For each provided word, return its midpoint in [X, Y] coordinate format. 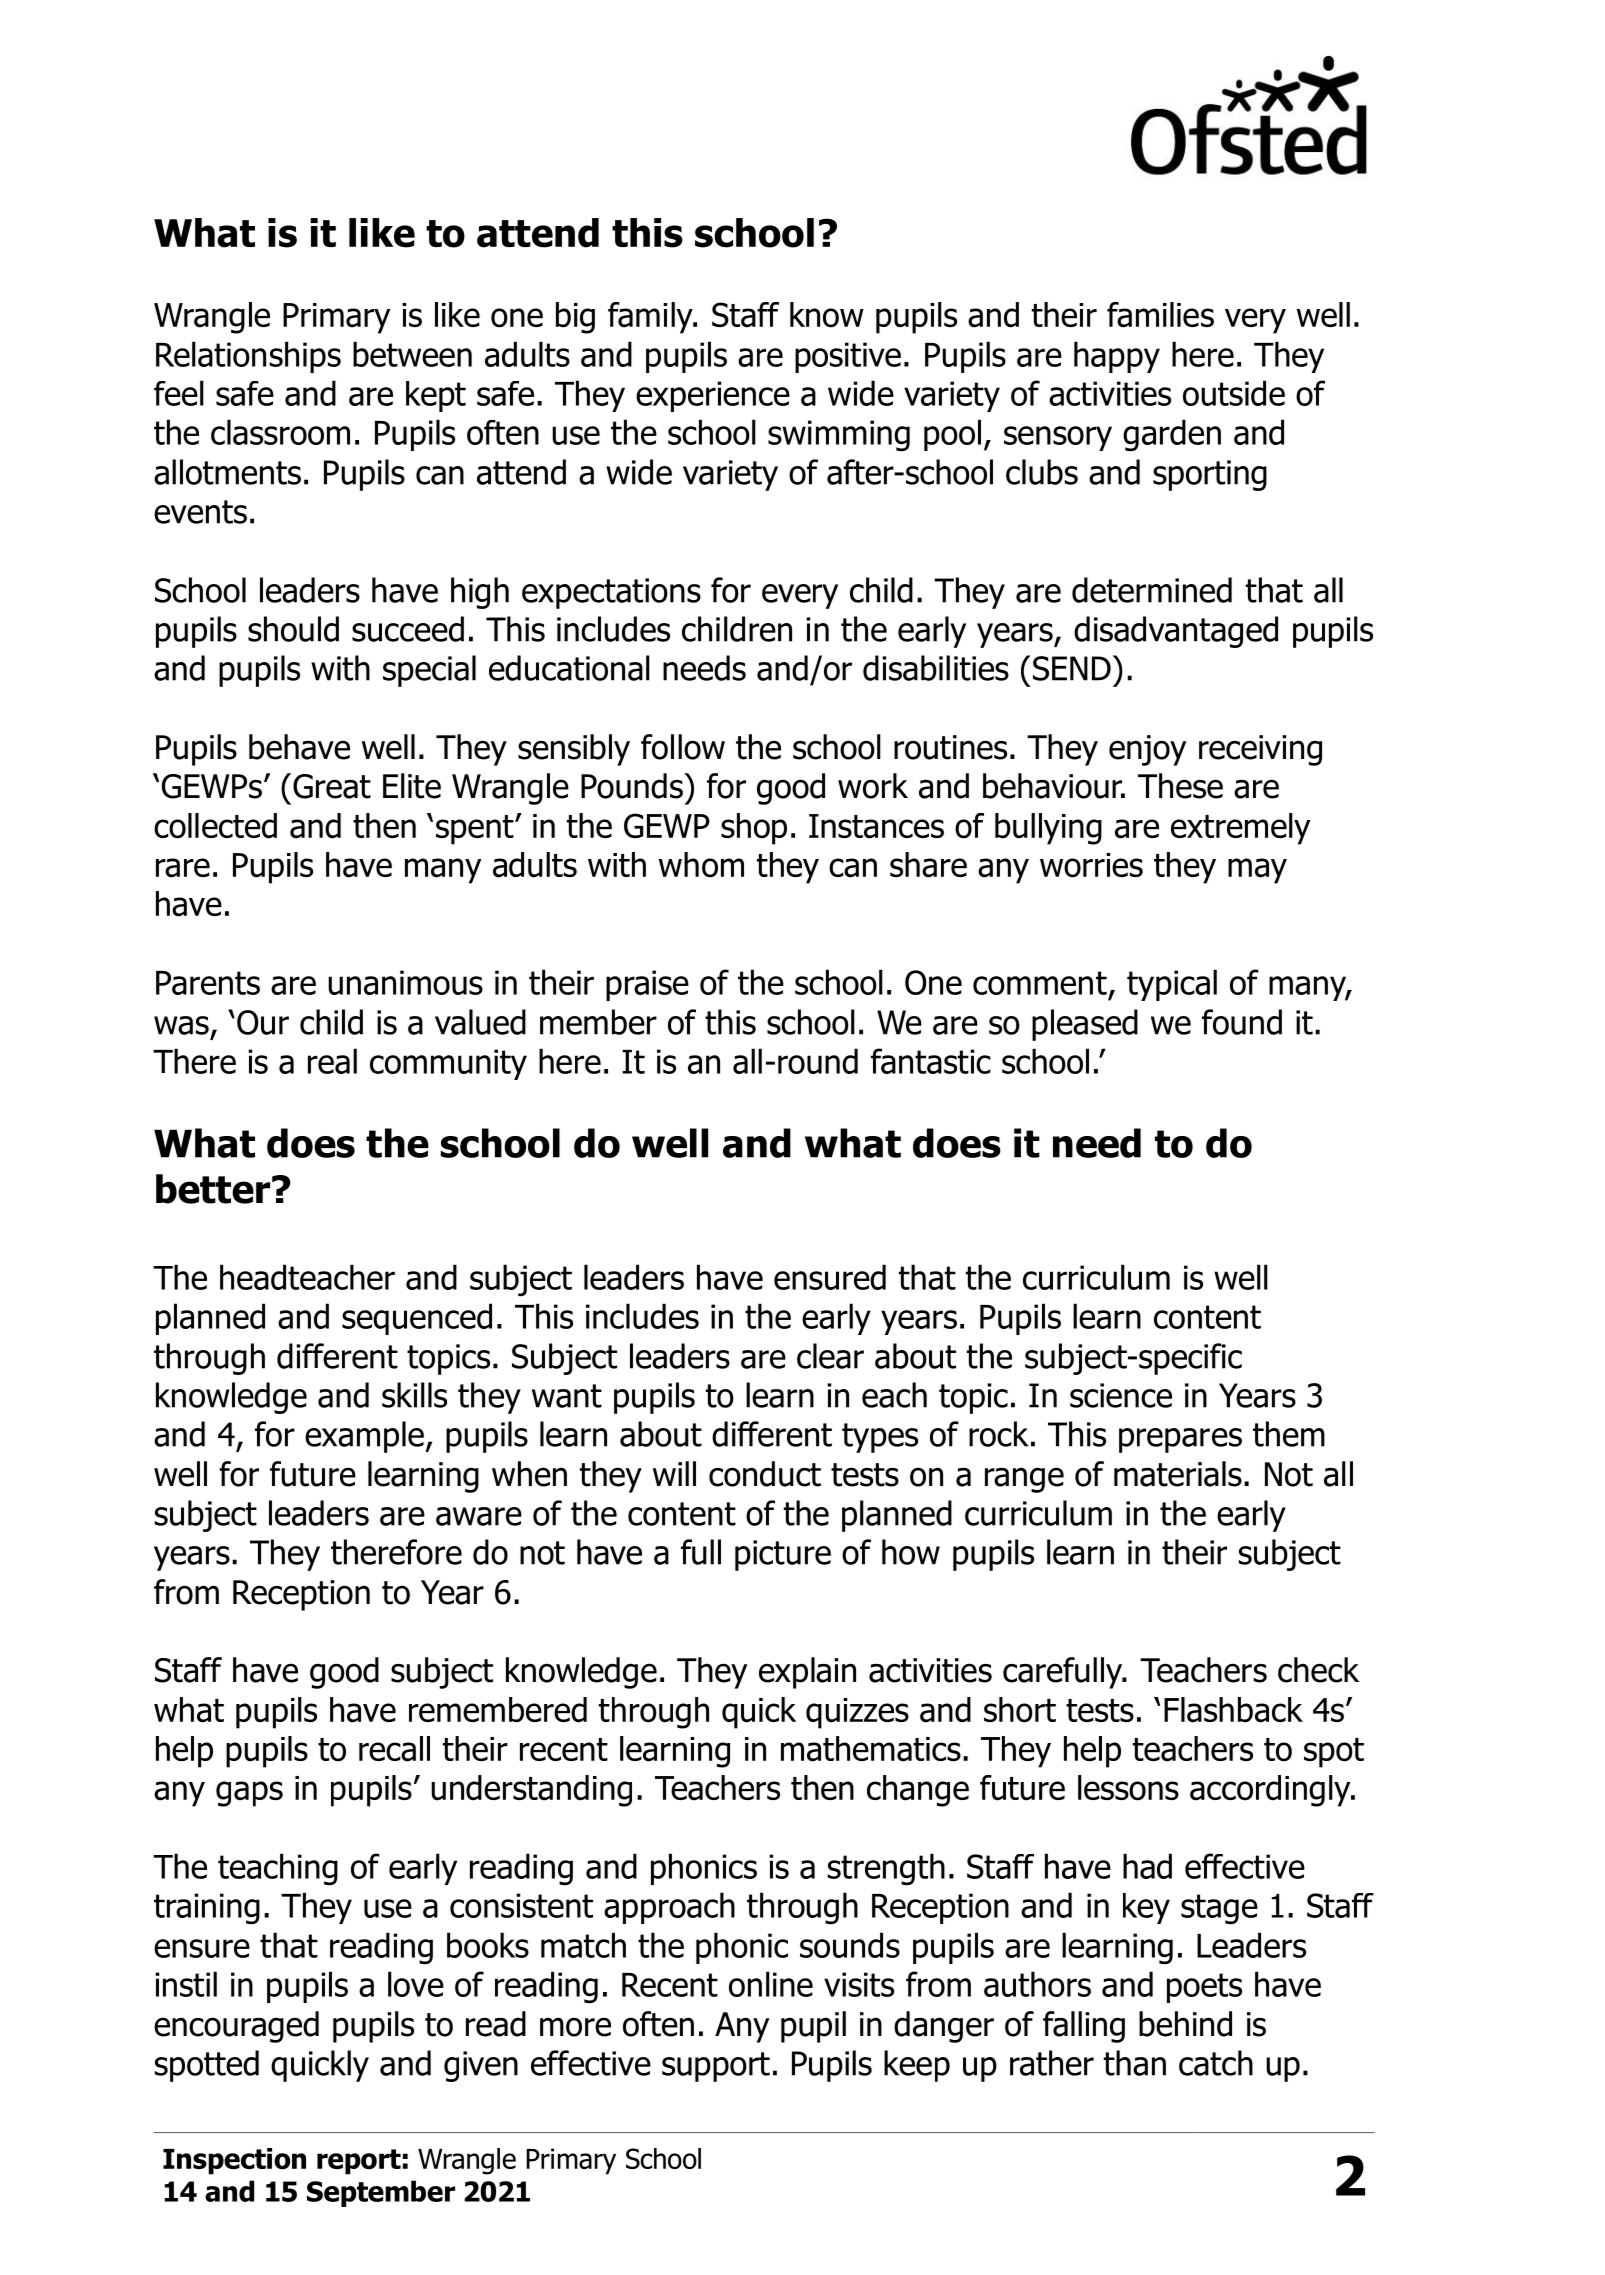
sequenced [417, 1319]
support [716, 2067]
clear [830, 1356]
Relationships [248, 357]
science [1121, 1395]
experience [713, 396]
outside [1234, 393]
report [359, 2162]
